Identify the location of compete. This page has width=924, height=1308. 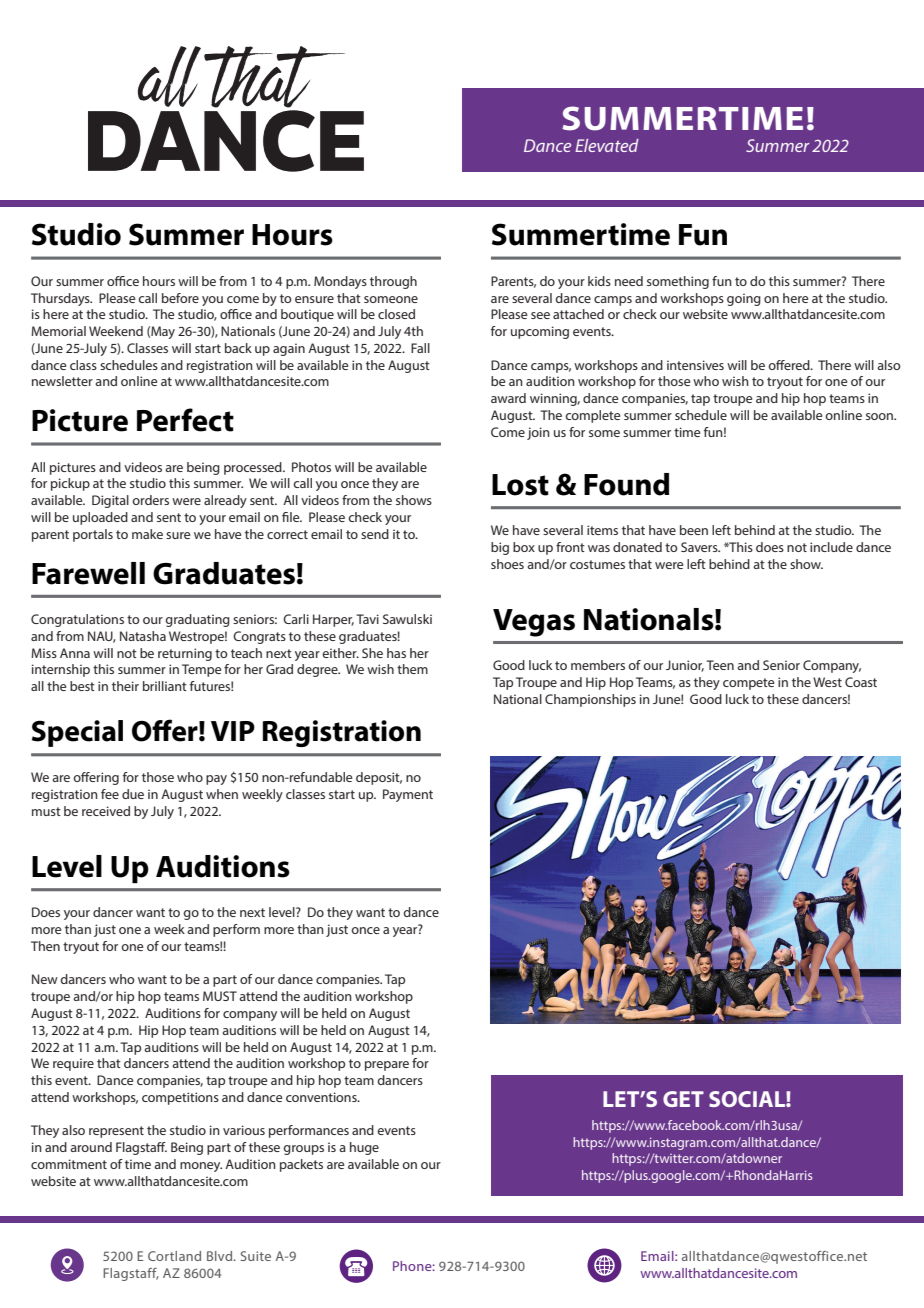
(748, 684).
